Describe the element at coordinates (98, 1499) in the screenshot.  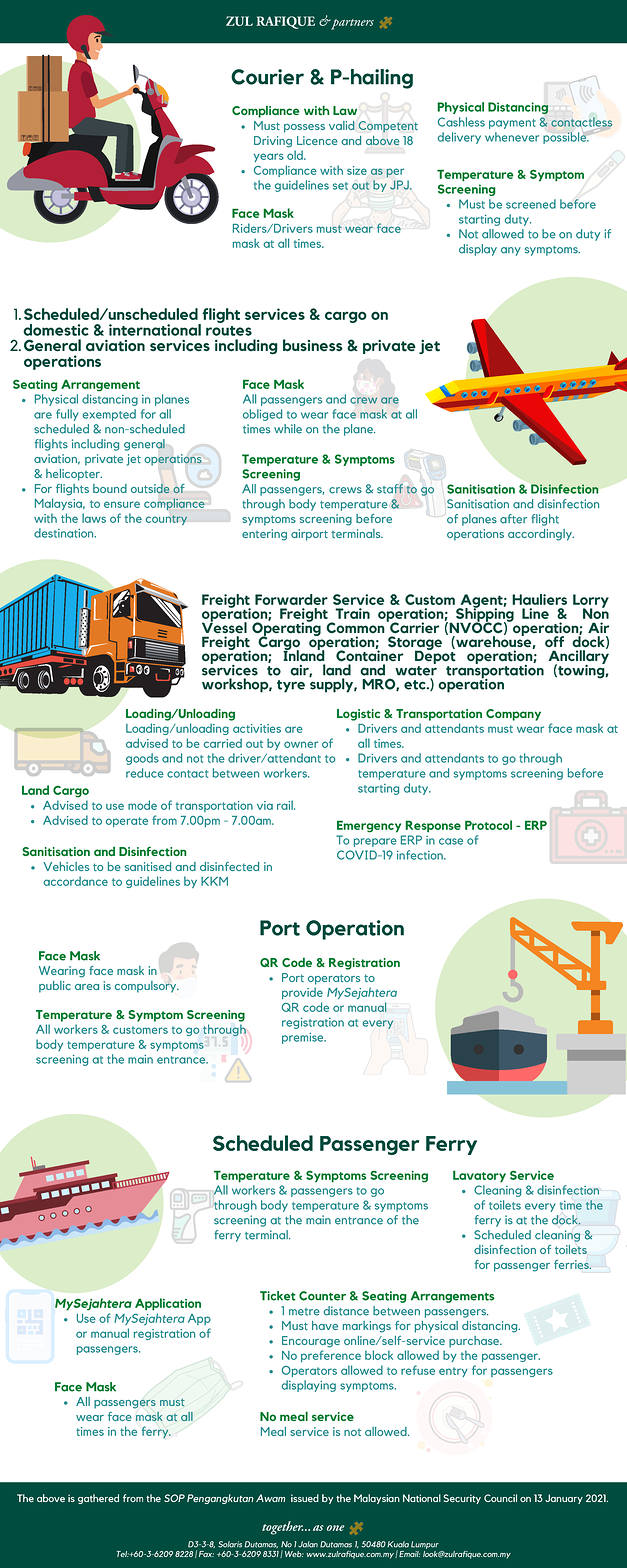
I see `gathered` at that location.
